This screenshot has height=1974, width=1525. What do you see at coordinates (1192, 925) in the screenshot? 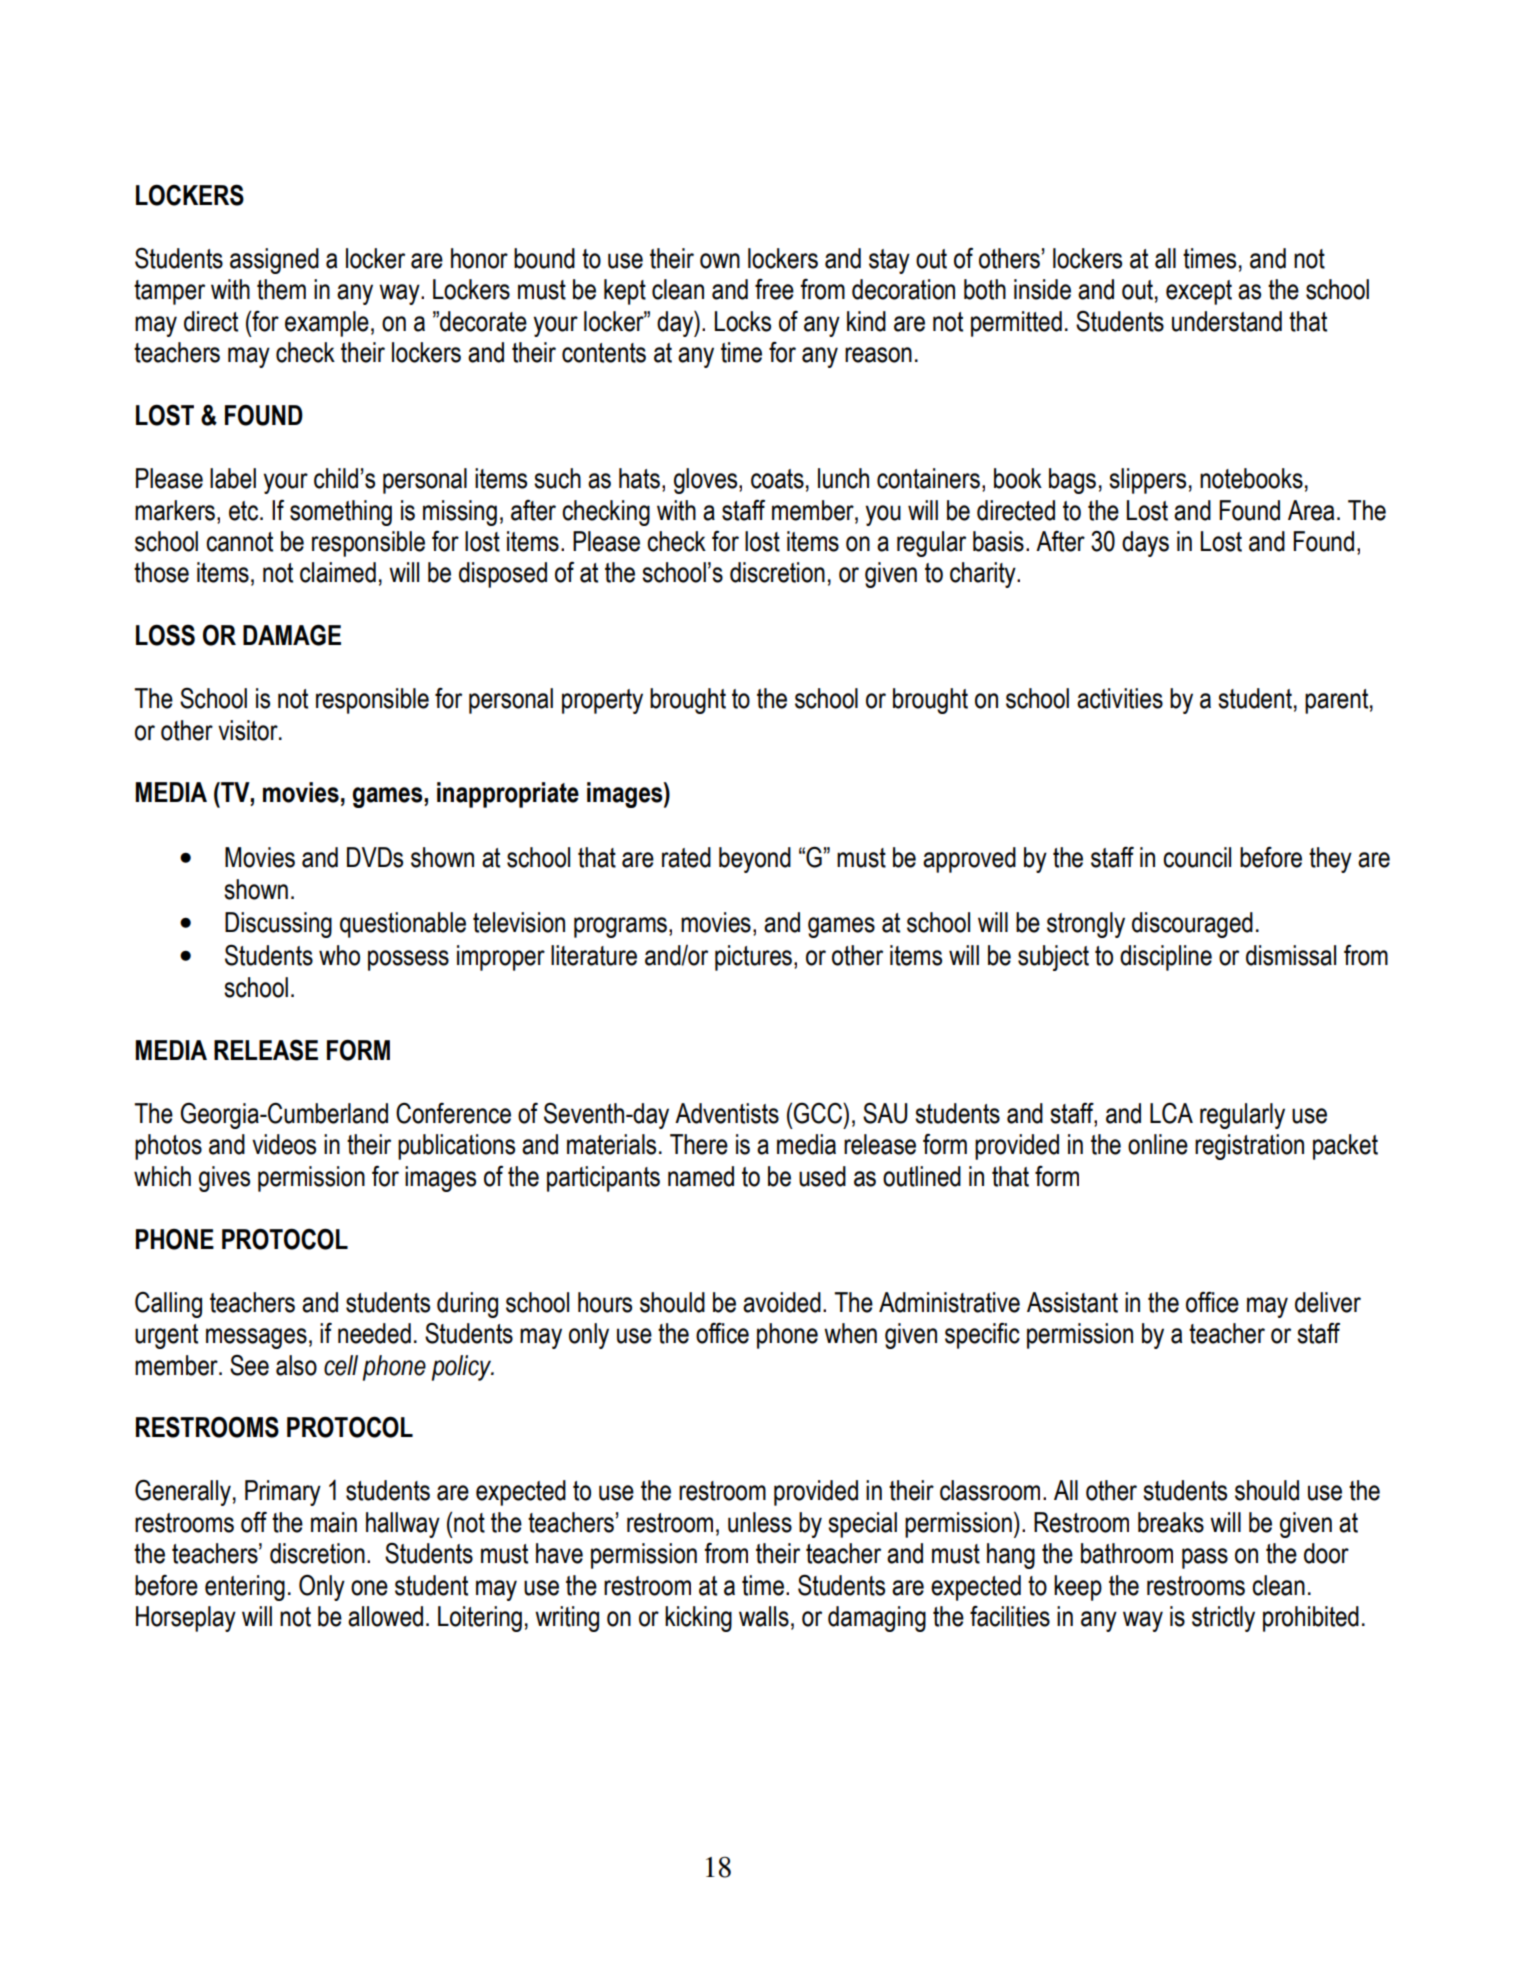
I see `discouraged` at bounding box center [1192, 925].
